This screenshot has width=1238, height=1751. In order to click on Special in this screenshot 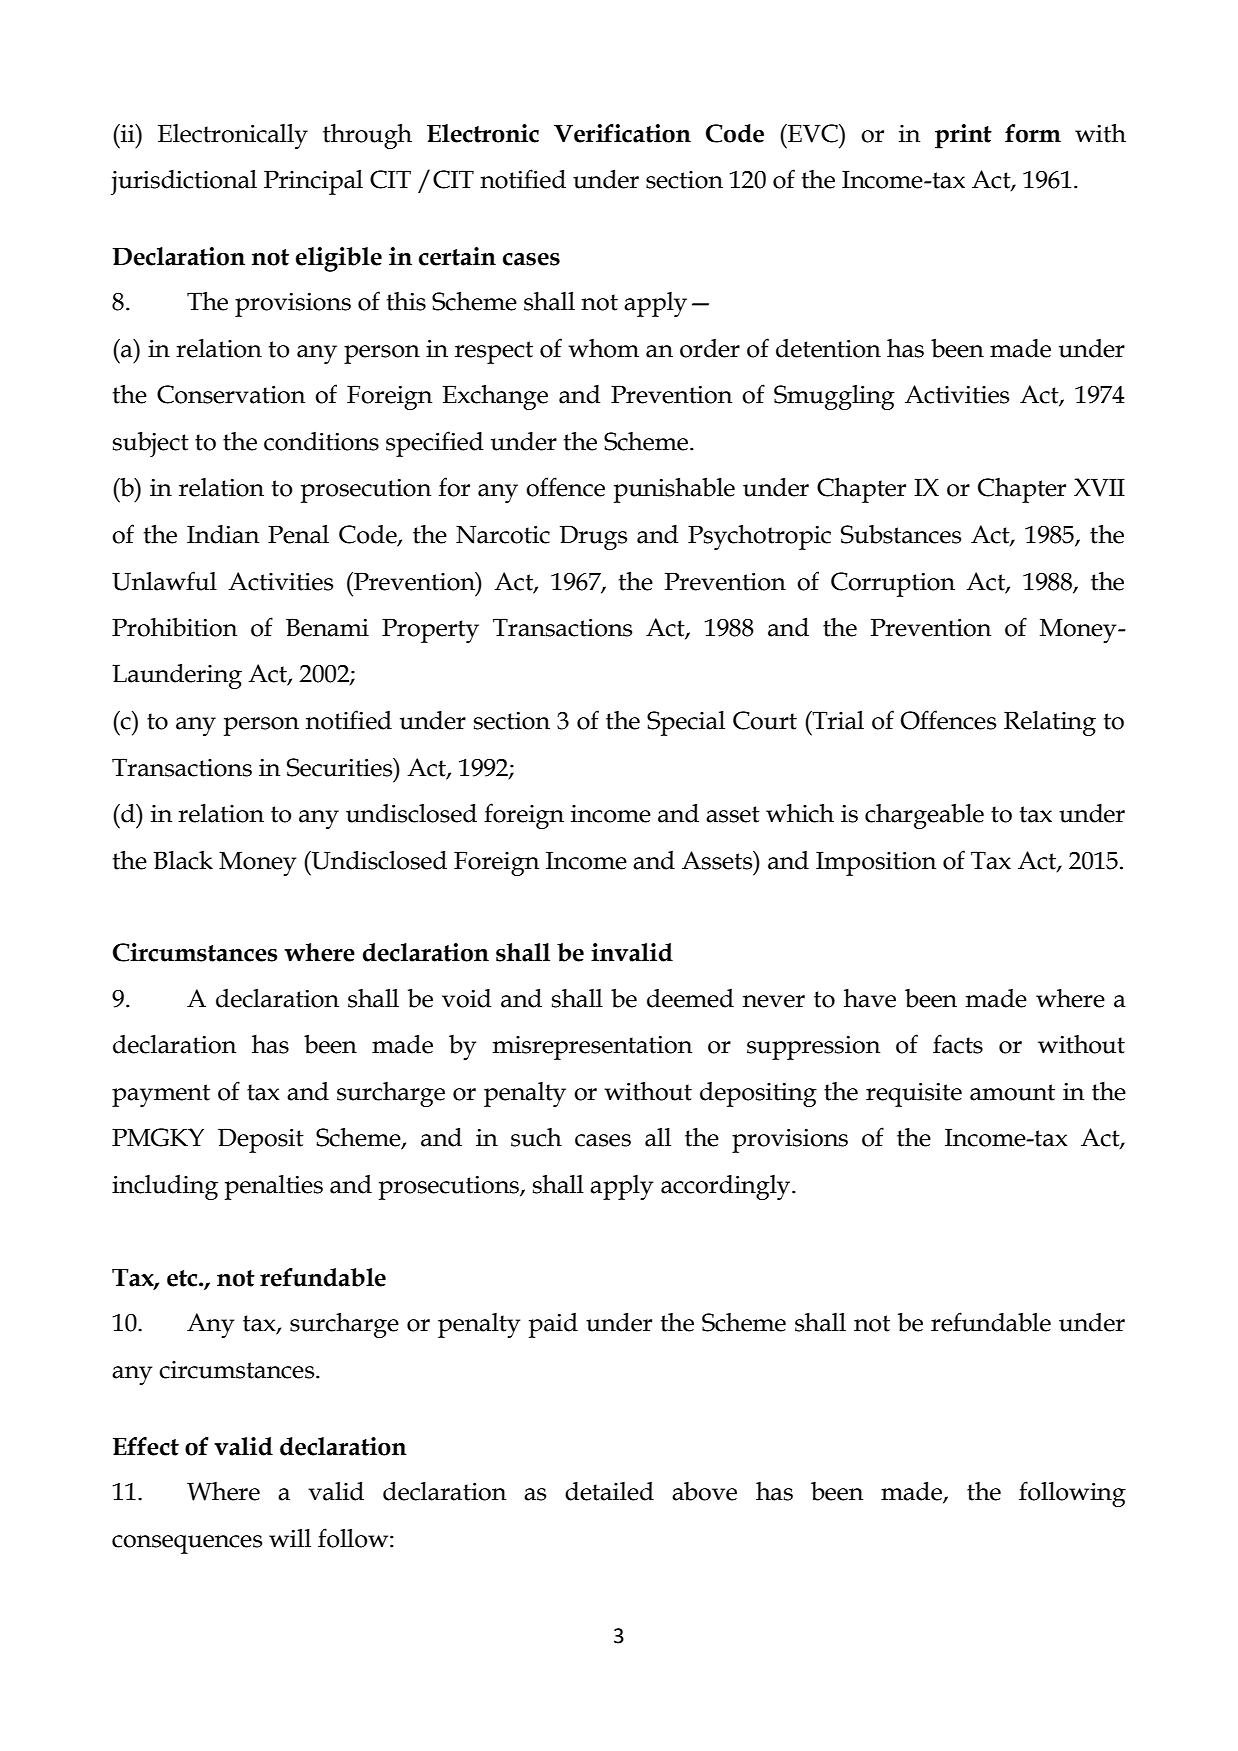, I will do `click(686, 723)`.
